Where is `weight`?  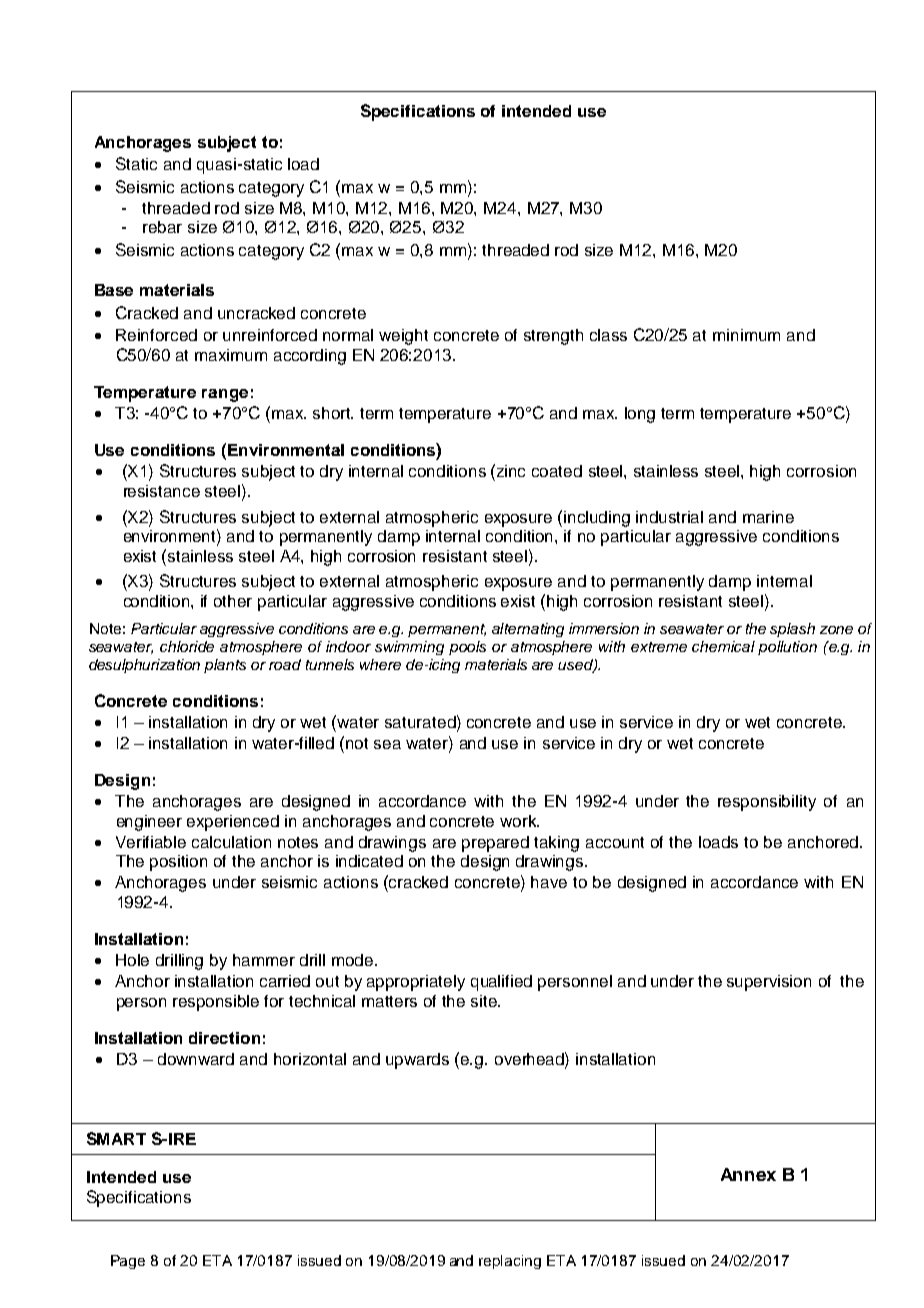
weight is located at coordinates (403, 337).
